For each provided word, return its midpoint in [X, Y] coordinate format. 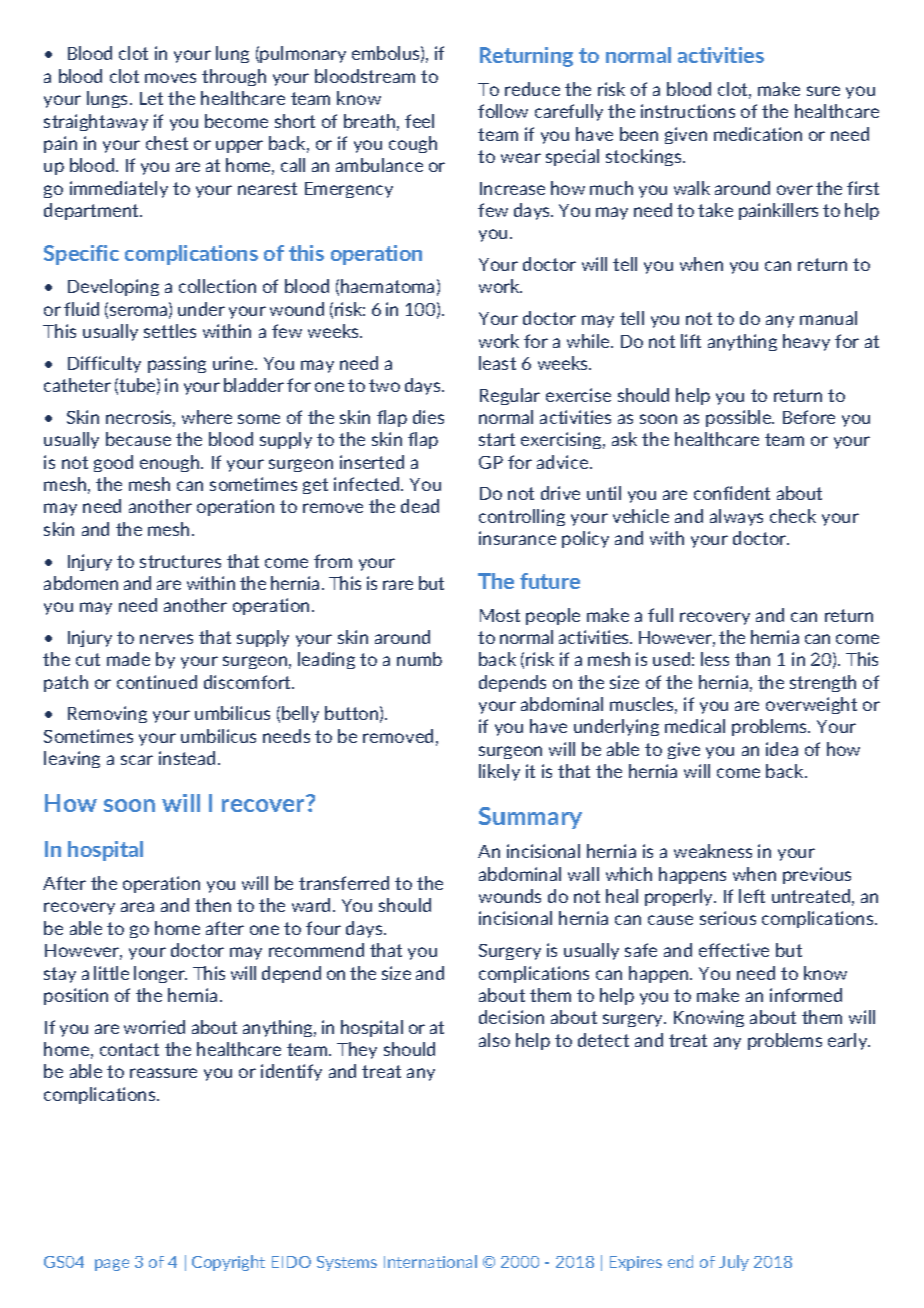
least [497, 363]
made [128, 659]
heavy [806, 342]
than [752, 659]
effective [734, 950]
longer [160, 974]
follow [503, 111]
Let [151, 98]
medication [758, 134]
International [430, 1261]
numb [419, 659]
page [112, 1265]
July [734, 1263]
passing [177, 364]
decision [511, 1017]
